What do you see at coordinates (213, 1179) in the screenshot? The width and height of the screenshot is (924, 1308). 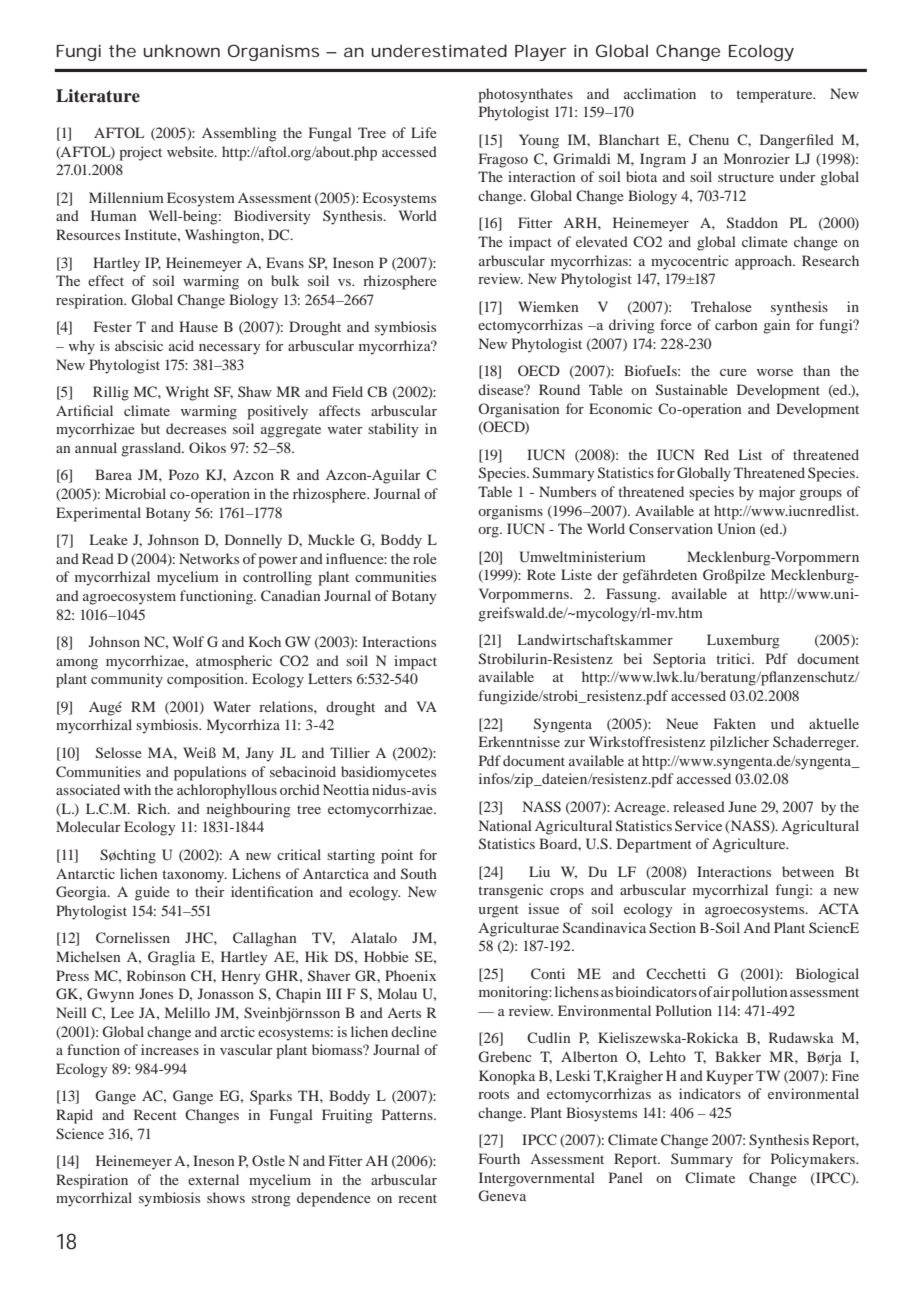 I see `external` at bounding box center [213, 1179].
